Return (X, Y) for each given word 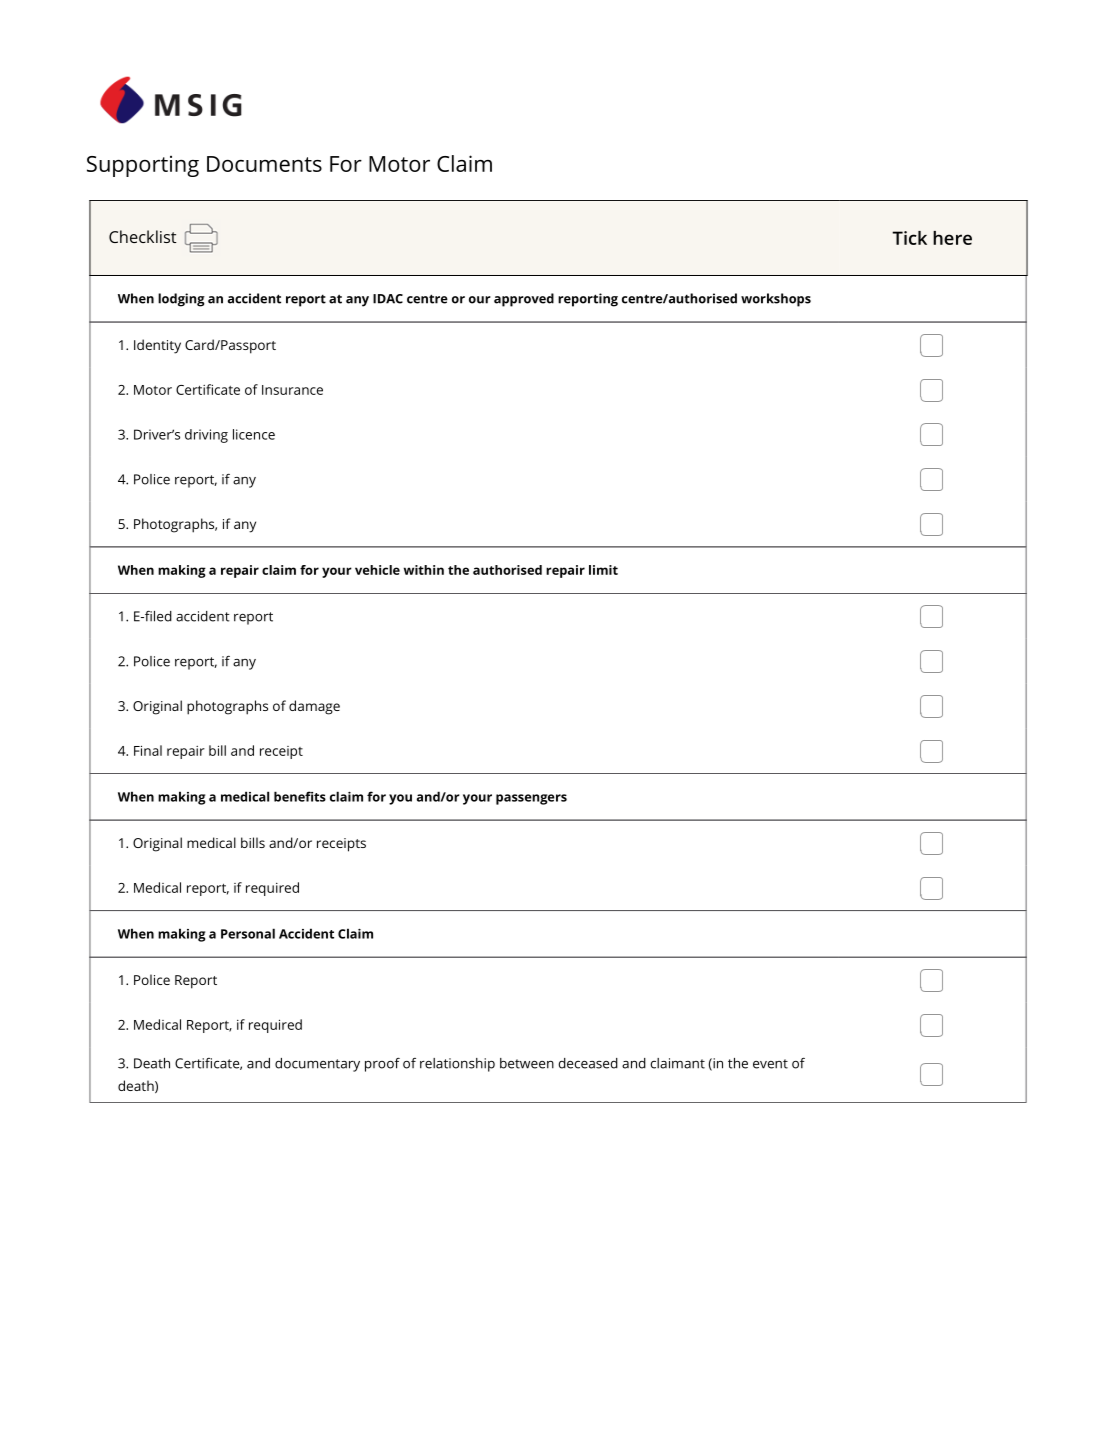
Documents (264, 164)
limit (603, 570)
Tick (909, 238)
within (424, 570)
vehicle (377, 570)
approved (524, 300)
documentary (317, 1065)
